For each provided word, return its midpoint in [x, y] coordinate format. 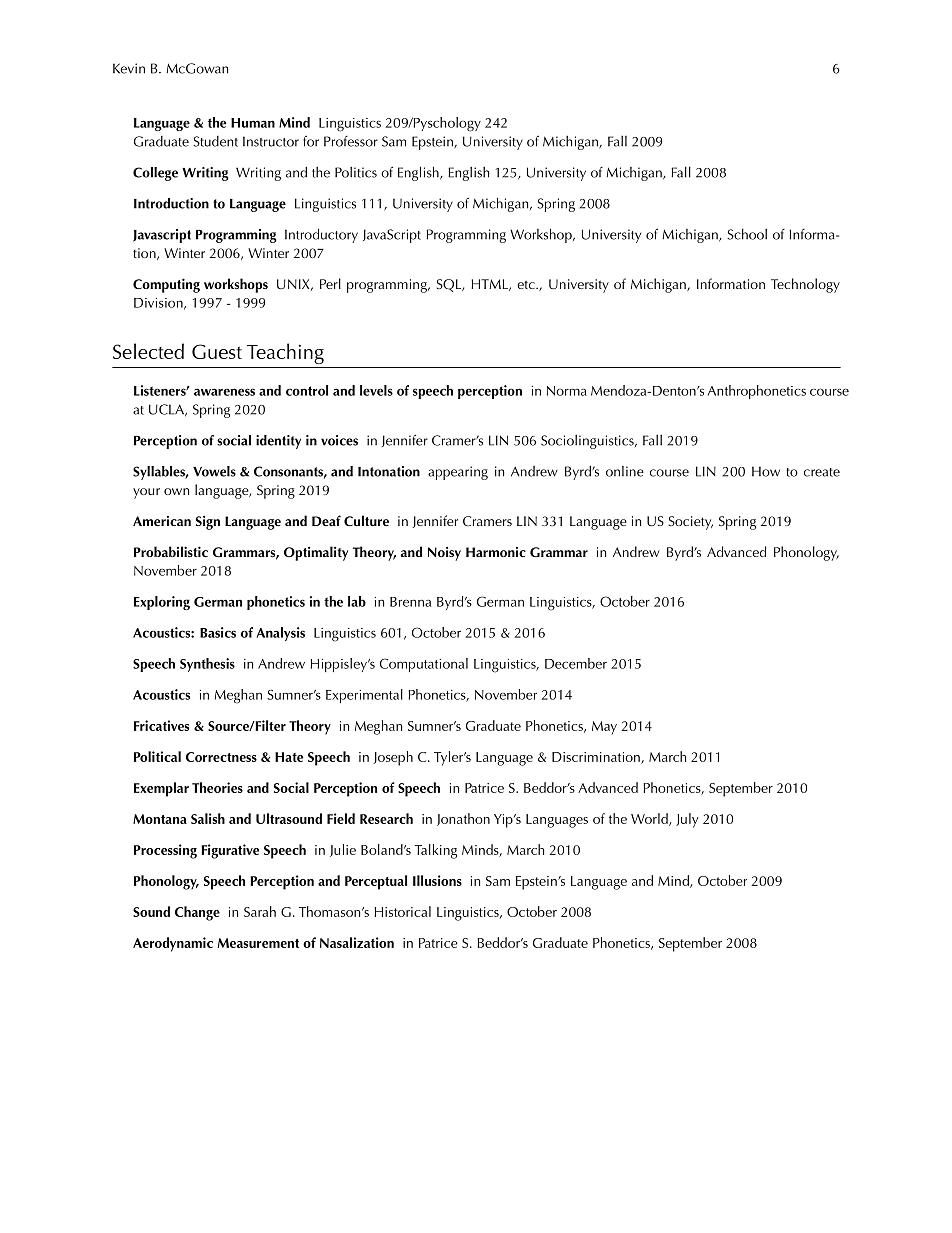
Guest [217, 351]
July [687, 820]
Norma [567, 391]
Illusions [437, 880]
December [576, 663]
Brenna [410, 602]
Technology [805, 285]
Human [253, 123]
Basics [218, 632]
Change [197, 913]
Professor [351, 141]
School [747, 234]
